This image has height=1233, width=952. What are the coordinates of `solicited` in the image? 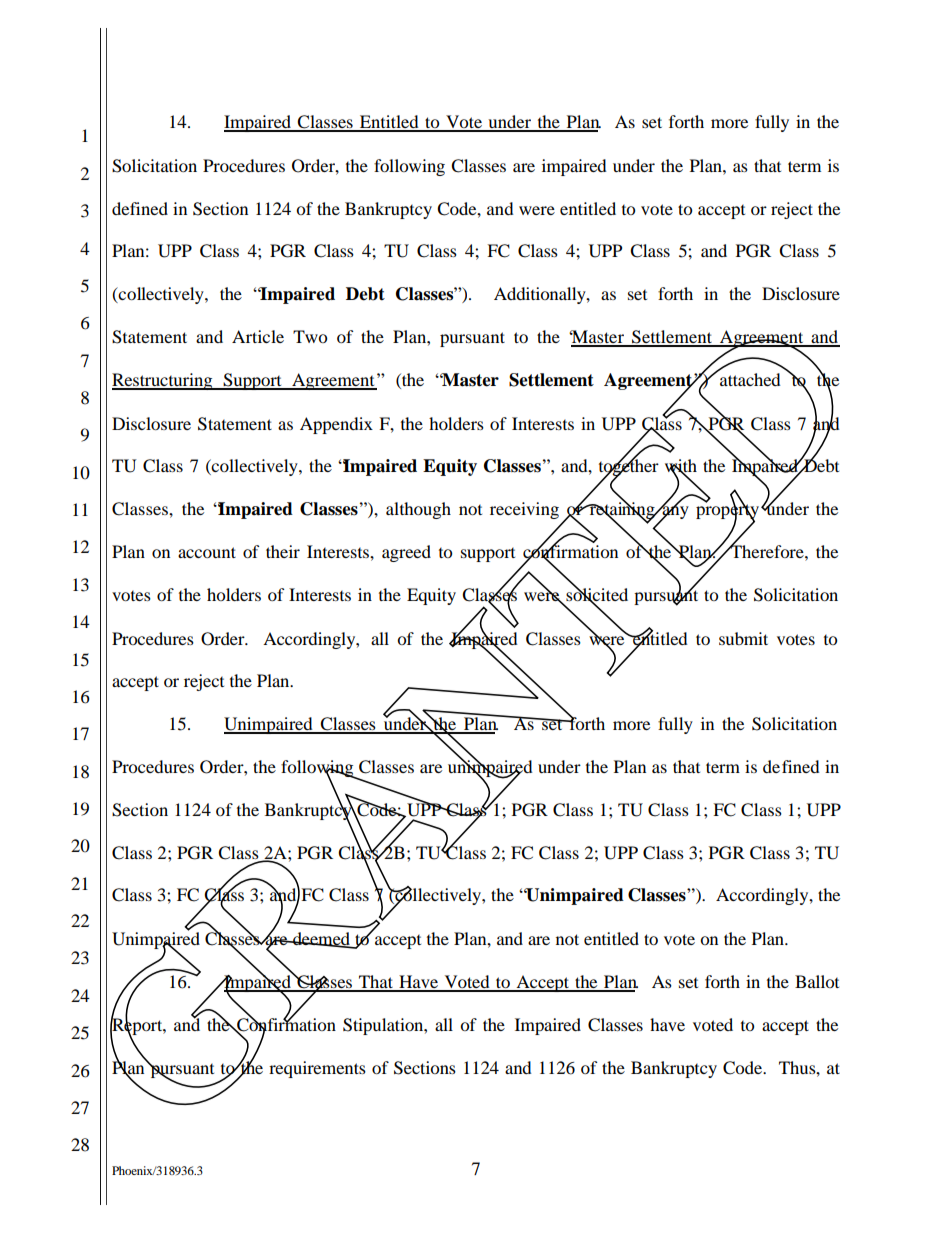 It's located at (597, 595).
